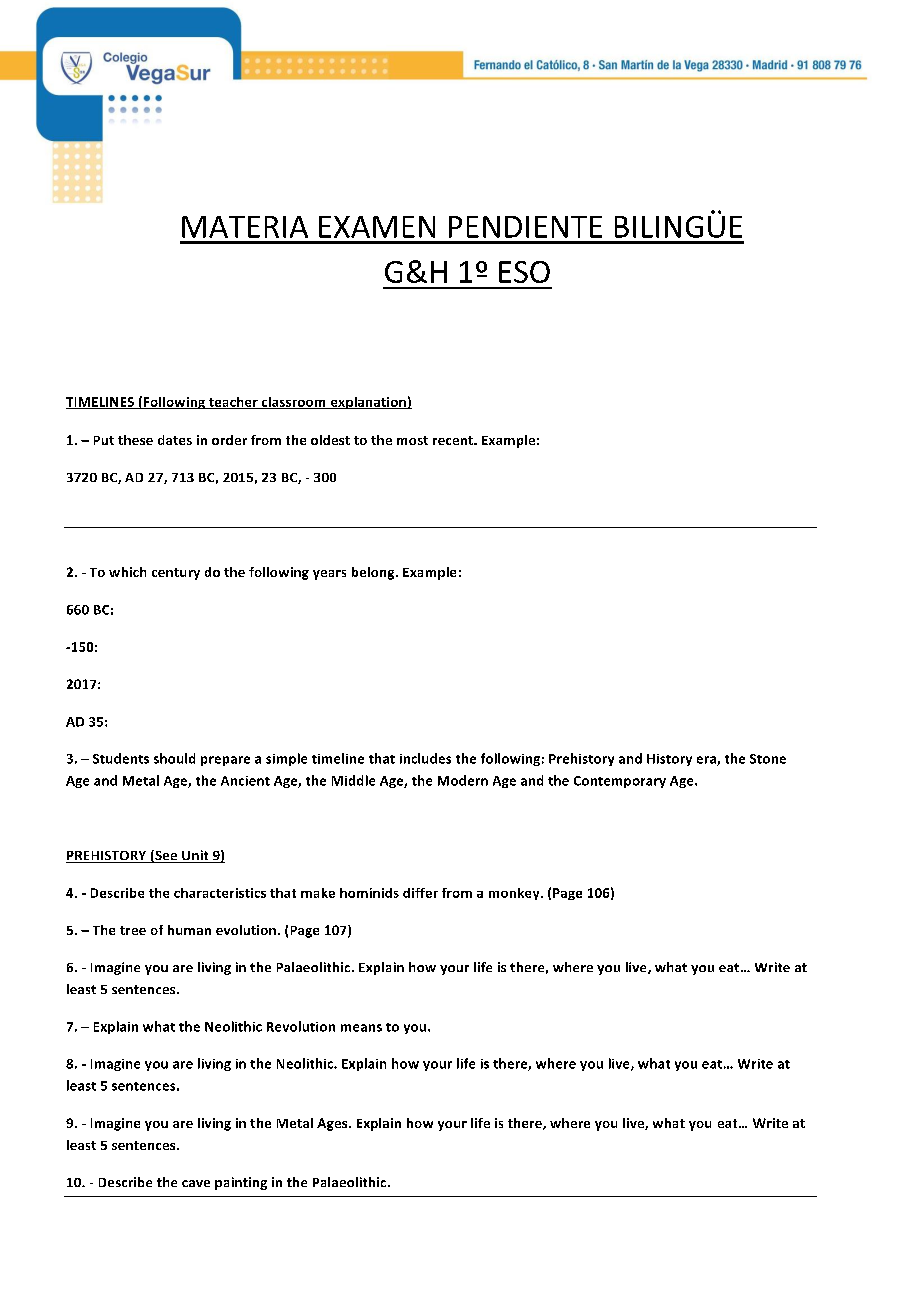 This screenshot has height=1308, width=924. Describe the element at coordinates (768, 759) in the screenshot. I see `Stone` at that location.
